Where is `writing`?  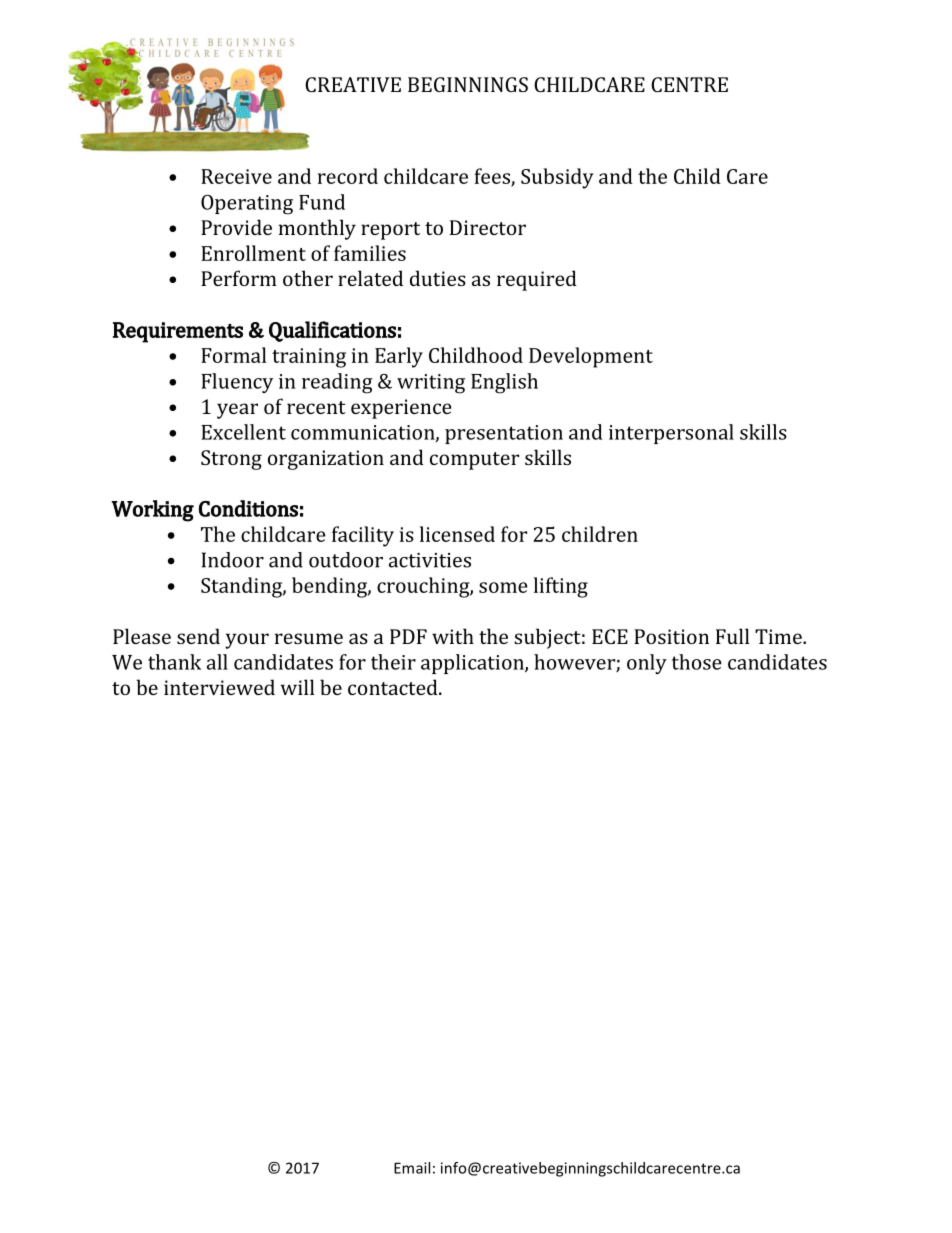 writing is located at coordinates (431, 384).
